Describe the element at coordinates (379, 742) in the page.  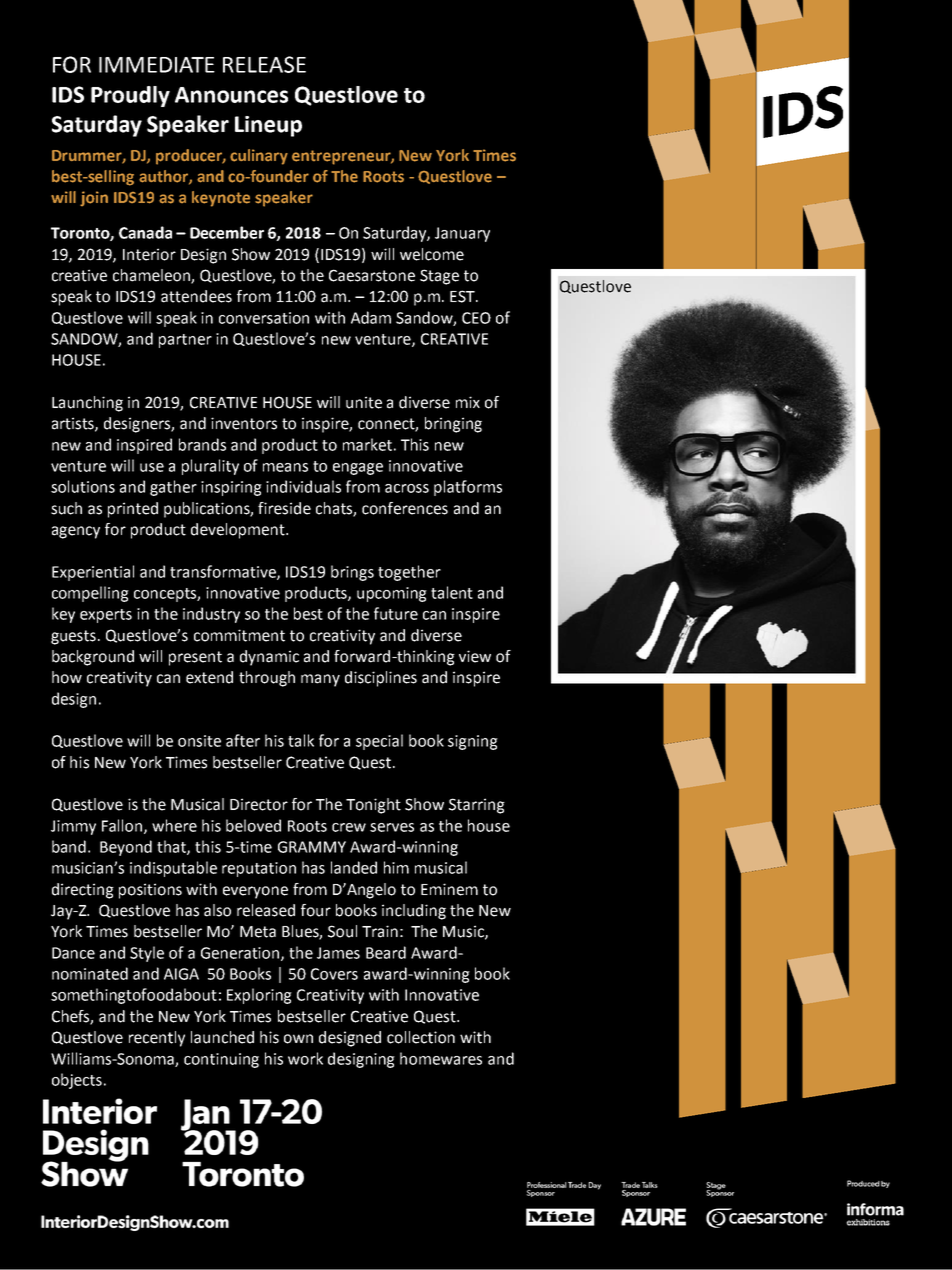
I see `special` at that location.
